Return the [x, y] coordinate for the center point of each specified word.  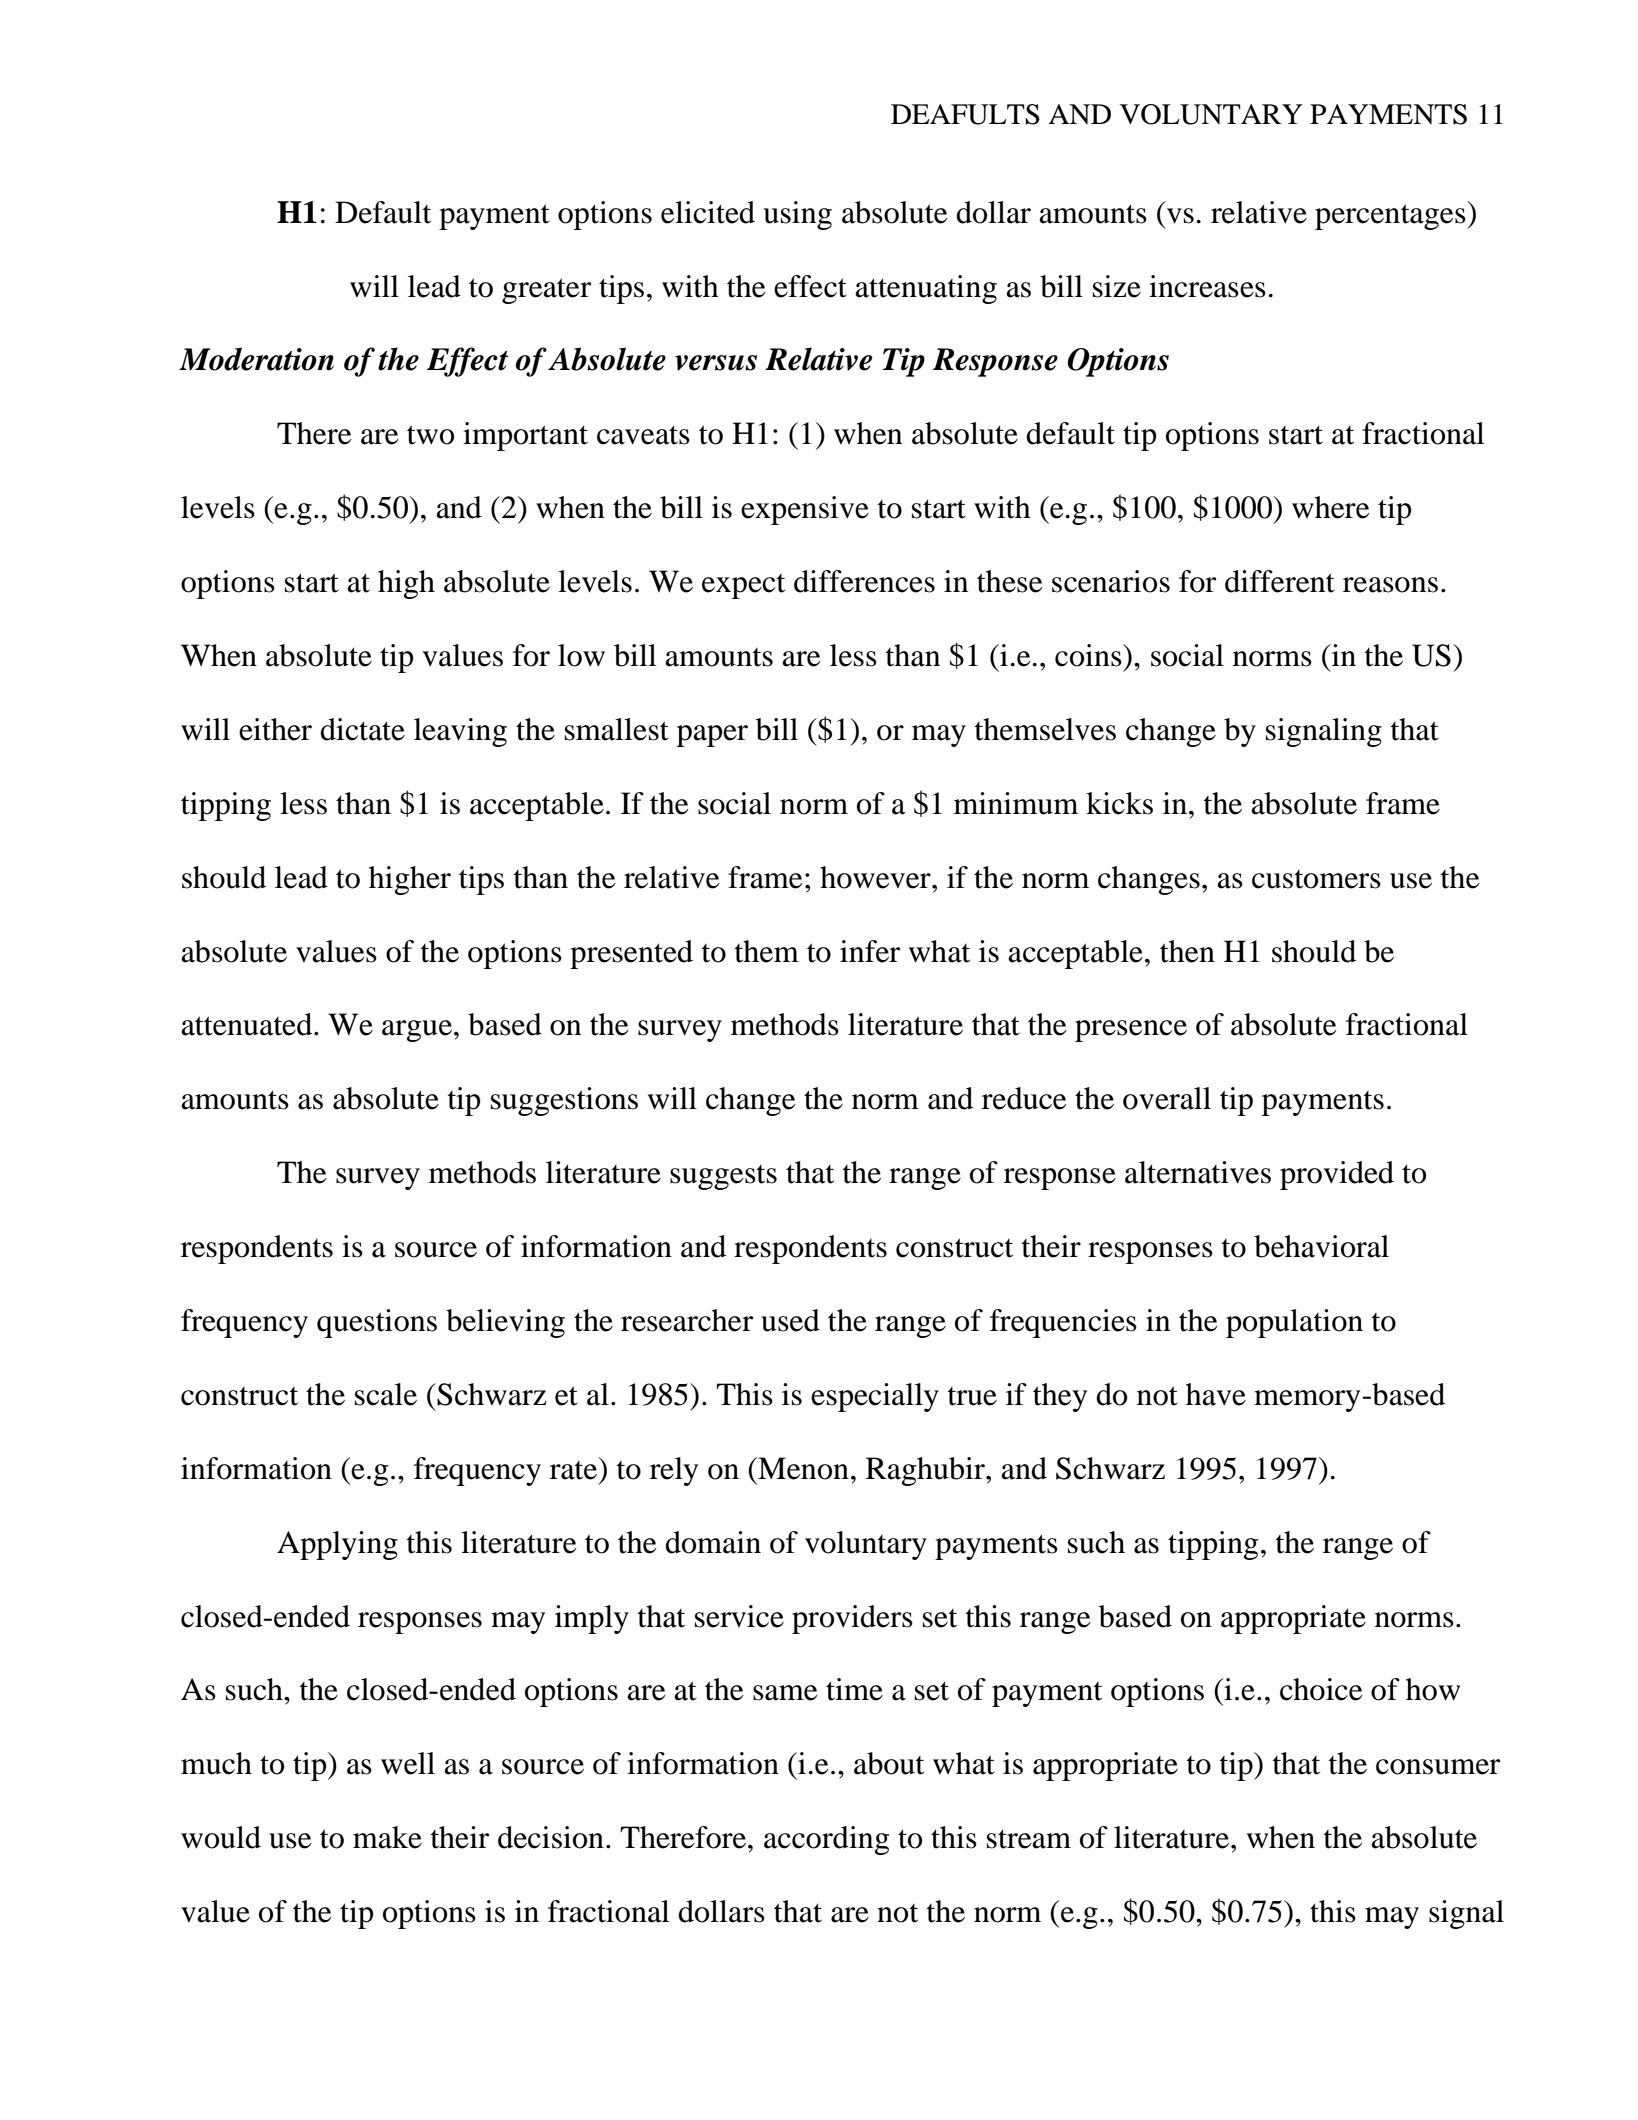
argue [418, 1031]
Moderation [256, 359]
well [408, 1763]
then [1187, 951]
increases [1207, 286]
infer [870, 951]
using [797, 215]
